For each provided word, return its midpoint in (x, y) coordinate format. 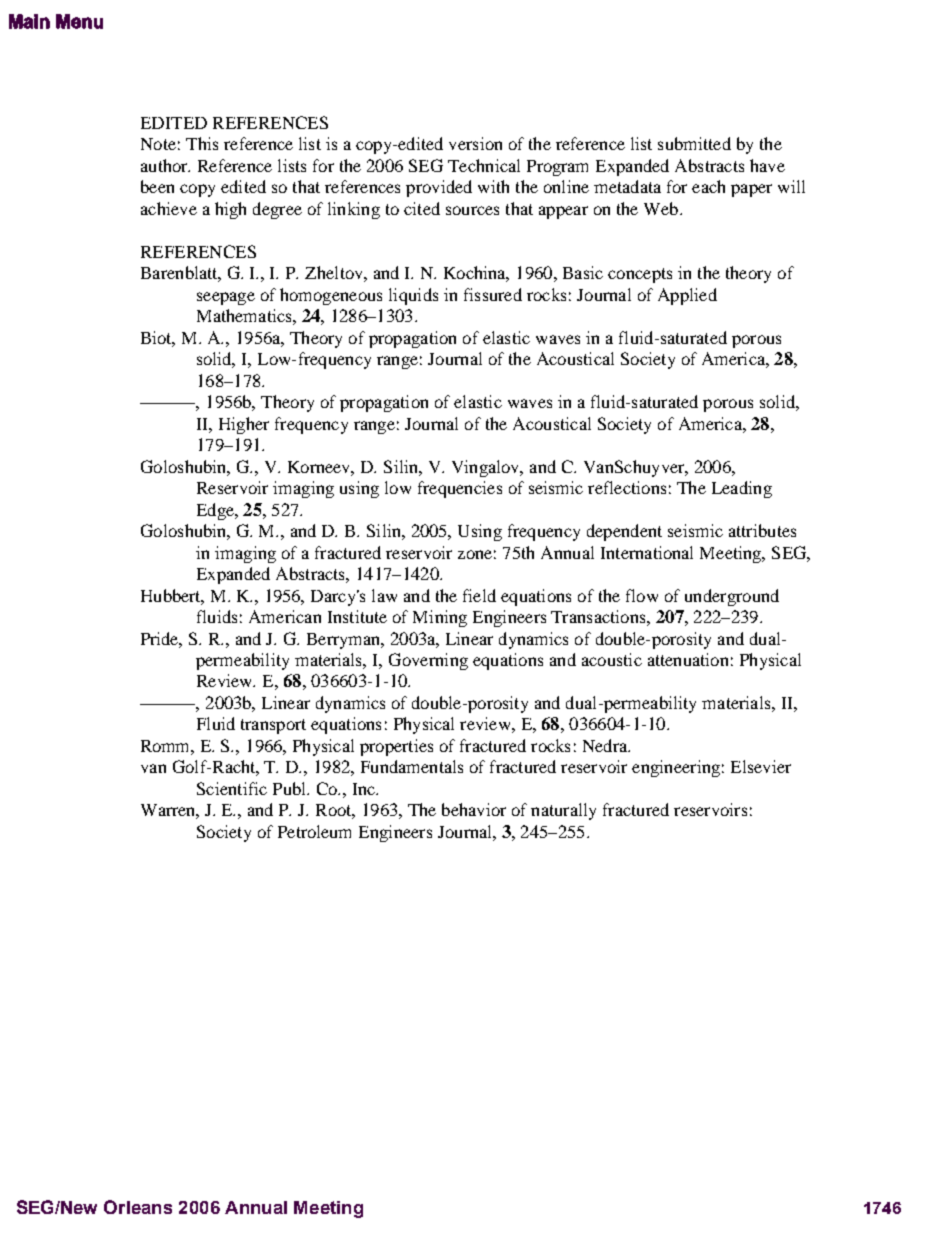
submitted (694, 143)
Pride (161, 639)
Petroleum (314, 831)
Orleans (138, 1207)
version (475, 143)
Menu (79, 21)
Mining (440, 618)
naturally (563, 811)
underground (732, 597)
